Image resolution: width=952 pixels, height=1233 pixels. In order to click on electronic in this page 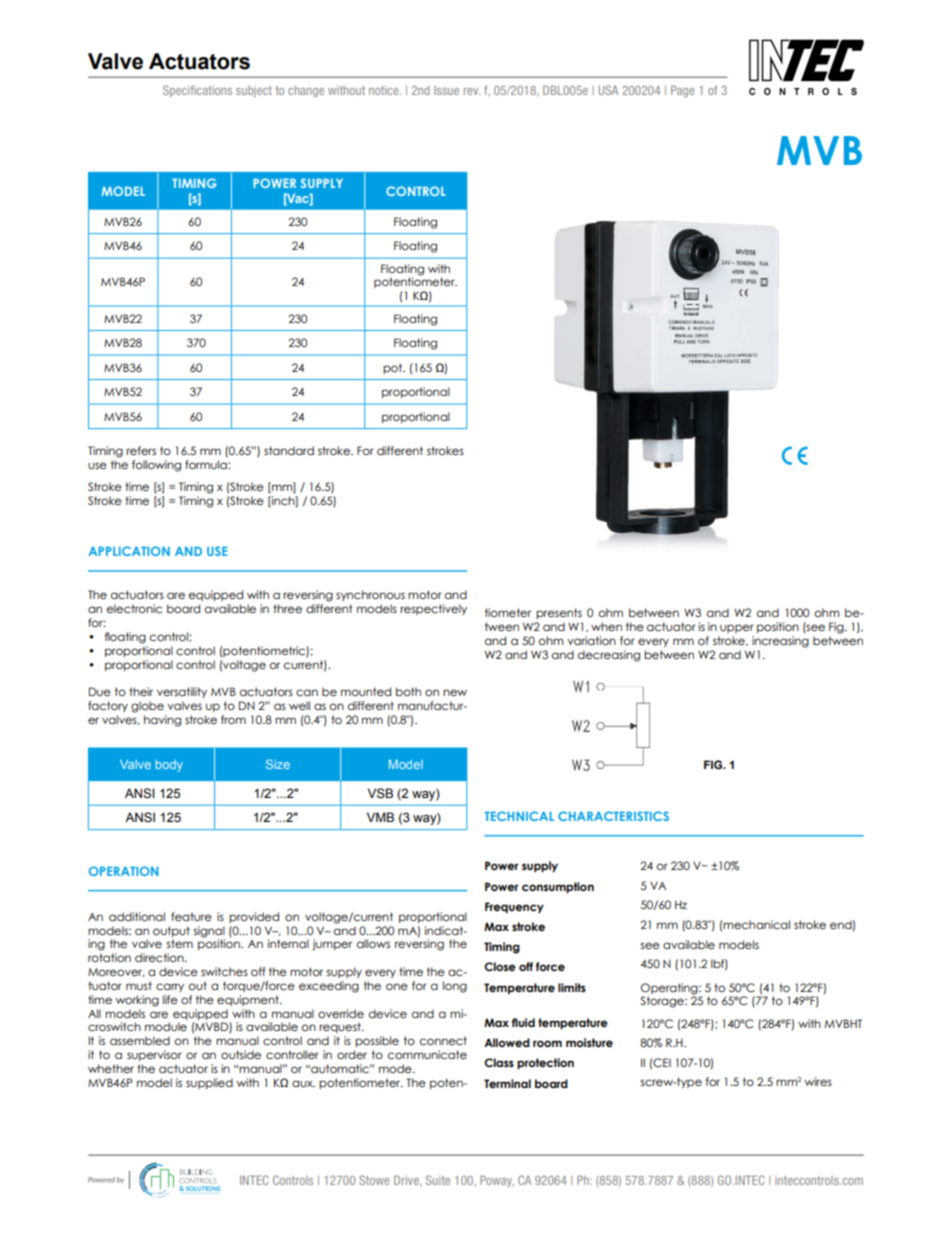, I will do `click(134, 608)`.
